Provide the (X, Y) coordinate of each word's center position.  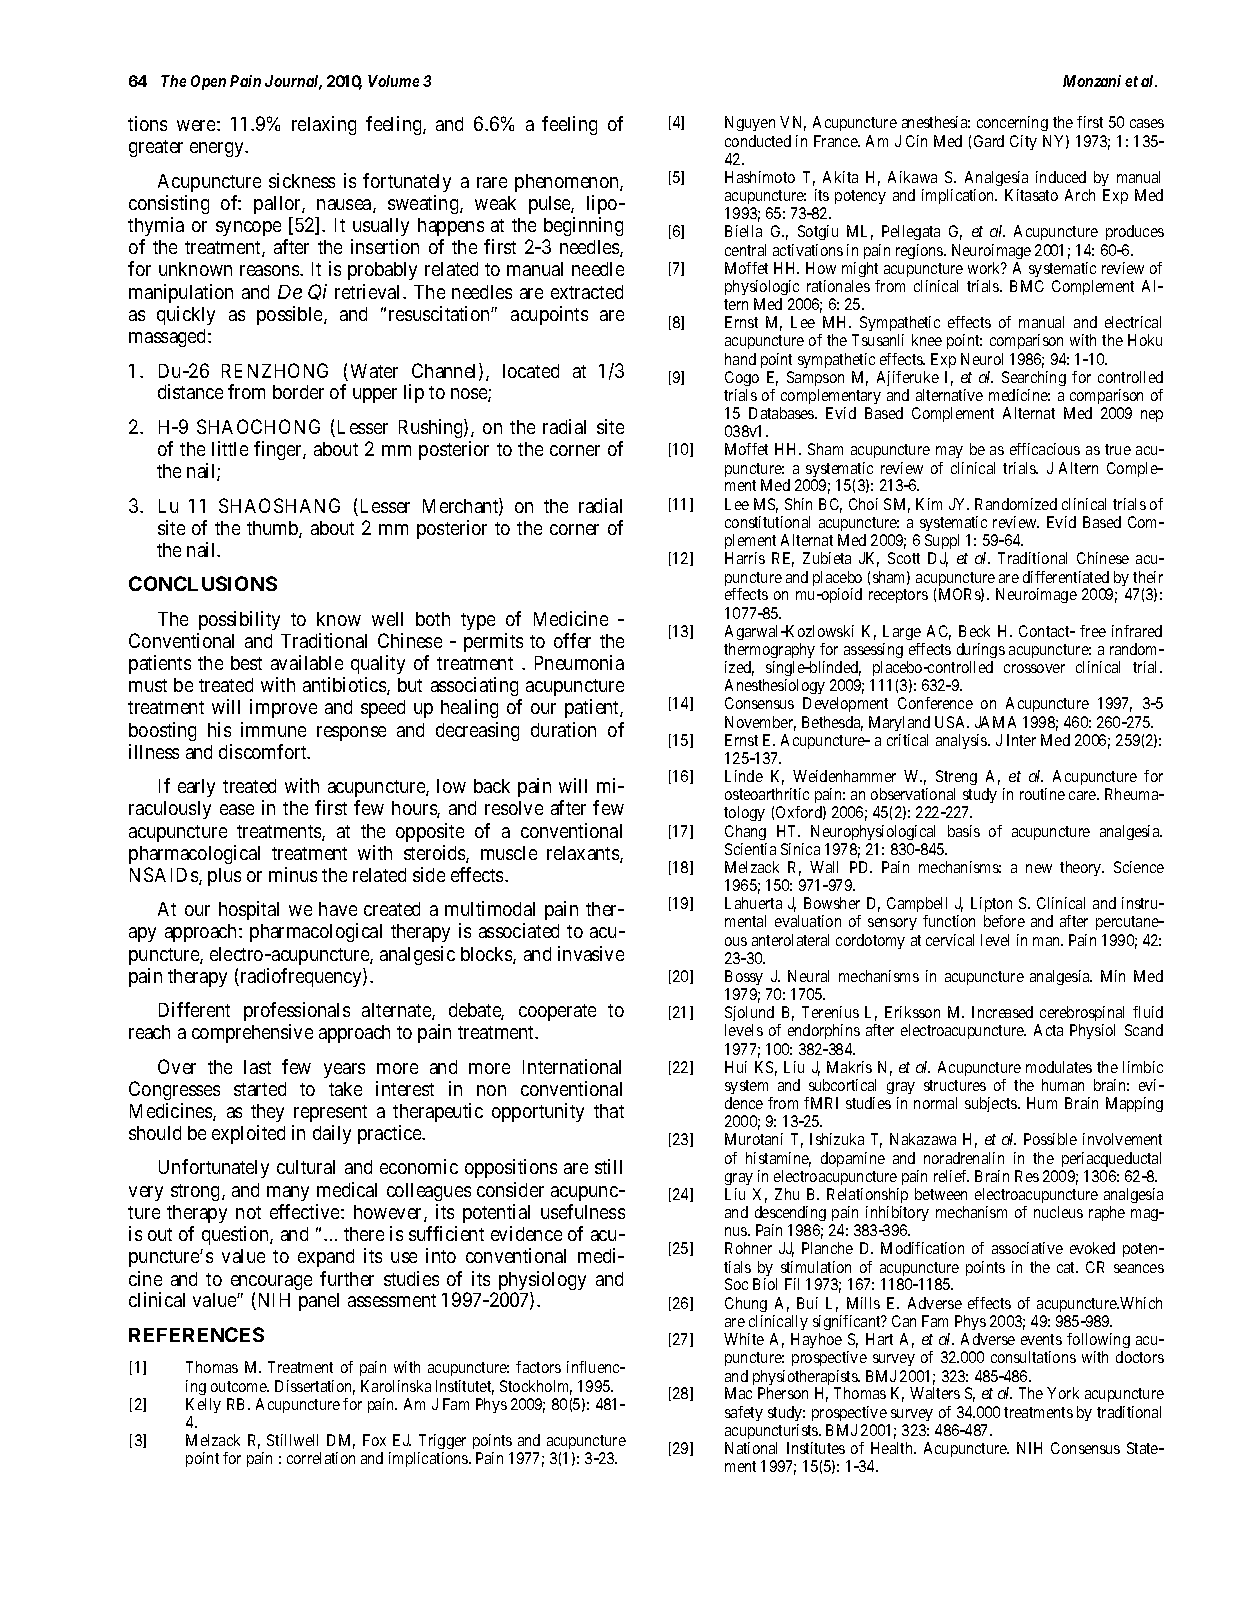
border (298, 392)
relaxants (584, 854)
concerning (1012, 123)
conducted (758, 141)
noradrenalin (964, 1158)
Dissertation (315, 1387)
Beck (974, 631)
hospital (249, 910)
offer (572, 640)
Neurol (982, 359)
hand (740, 359)
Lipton (991, 906)
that (609, 1111)
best (246, 663)
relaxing (324, 125)
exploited (248, 1134)
